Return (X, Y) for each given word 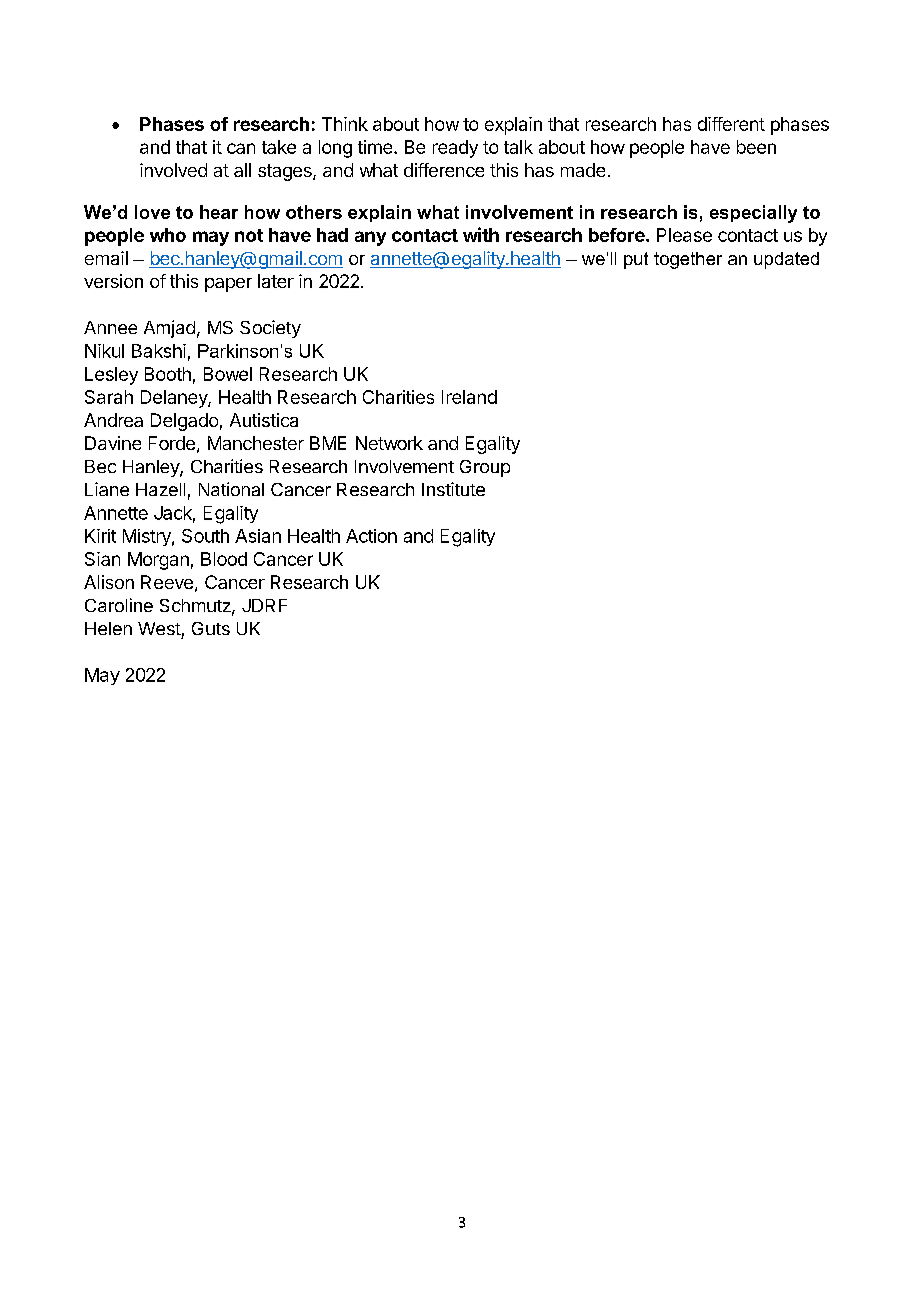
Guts (211, 628)
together (688, 260)
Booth (168, 374)
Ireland (469, 397)
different (731, 124)
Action (371, 536)
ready (455, 149)
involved (173, 170)
